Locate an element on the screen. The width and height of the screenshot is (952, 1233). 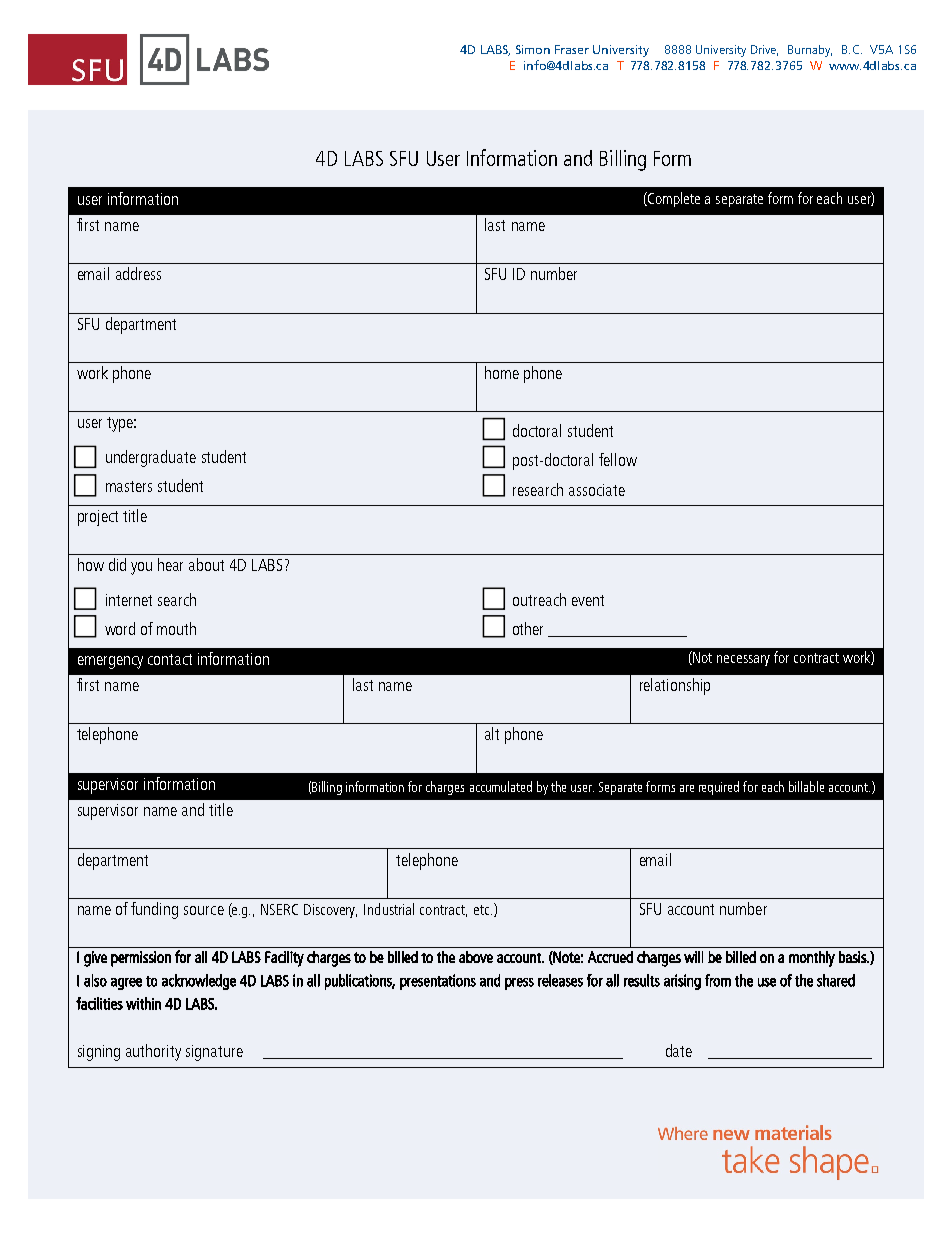
hear is located at coordinates (170, 564).
